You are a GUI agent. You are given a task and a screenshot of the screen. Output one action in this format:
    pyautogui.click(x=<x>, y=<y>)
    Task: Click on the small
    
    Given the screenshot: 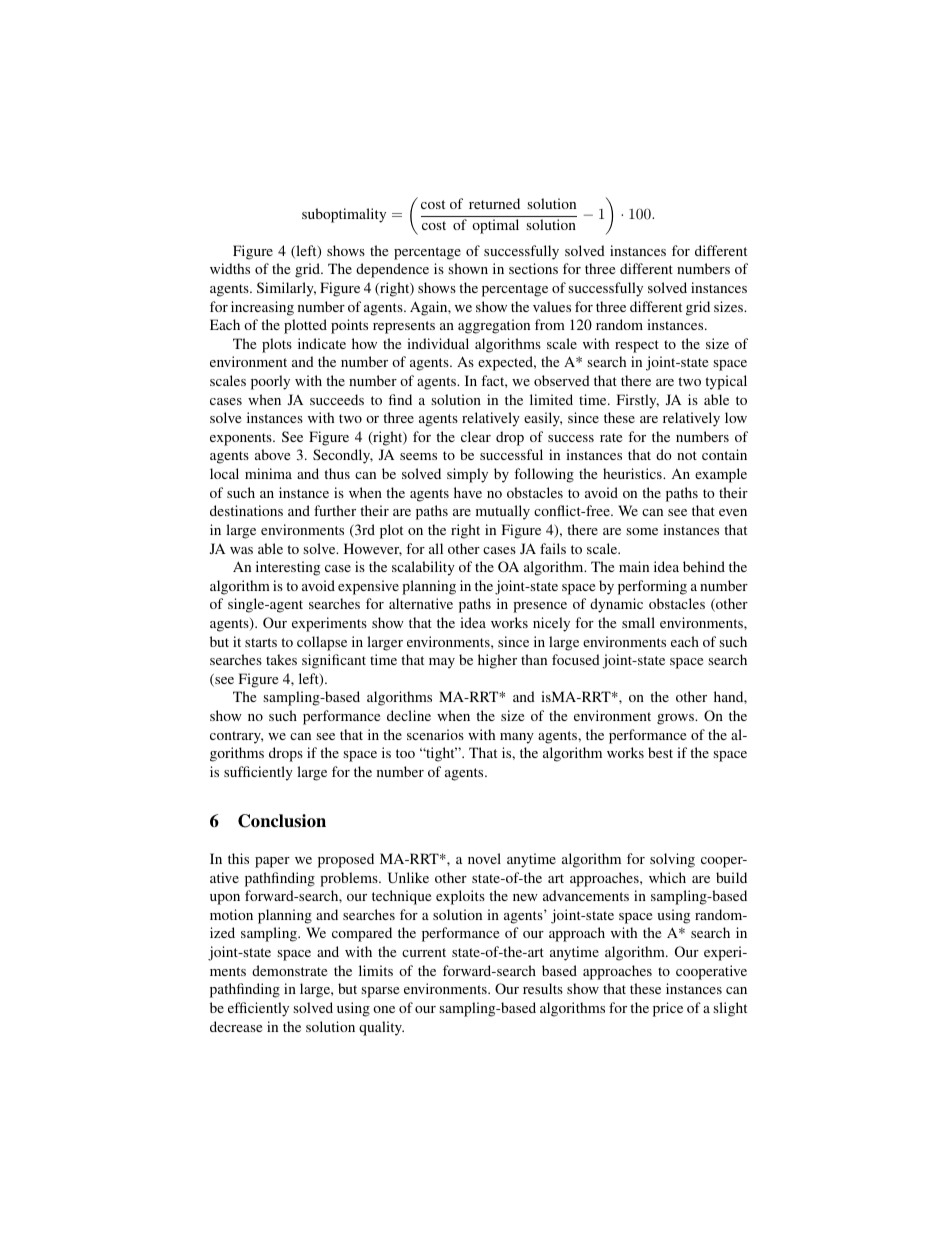 What is the action you would take?
    pyautogui.click(x=638, y=622)
